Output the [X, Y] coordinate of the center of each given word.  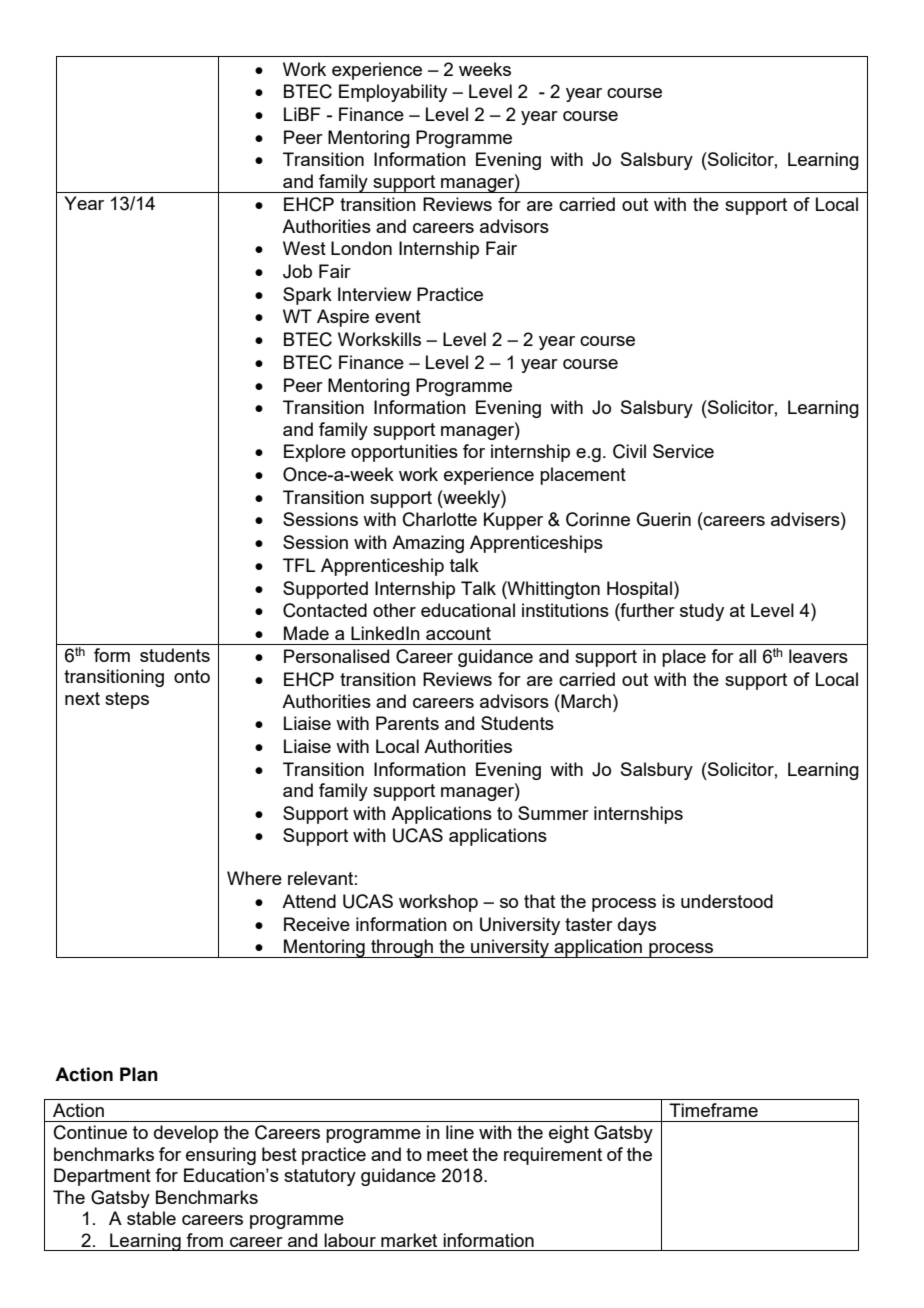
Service [683, 451]
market [409, 1240]
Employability [393, 93]
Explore [315, 453]
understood [727, 901]
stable [151, 1218]
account [458, 633]
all [747, 656]
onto [192, 676]
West [304, 248]
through [402, 948]
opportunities [404, 453]
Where [254, 878]
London [361, 248]
